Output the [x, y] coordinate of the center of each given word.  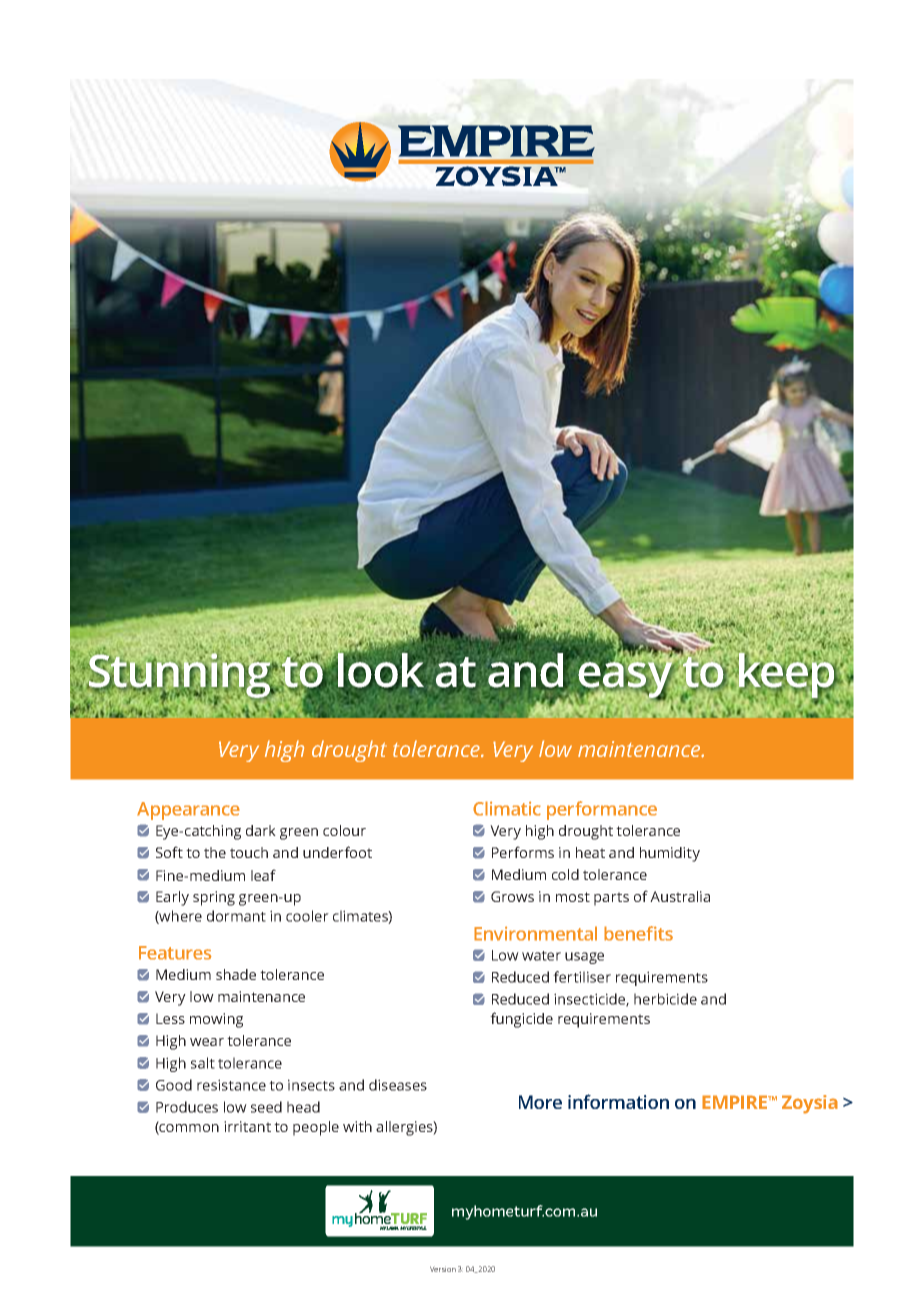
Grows [512, 896]
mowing [216, 1020]
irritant [247, 1126]
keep [787, 675]
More [540, 1102]
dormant [236, 916]
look [380, 670]
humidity [670, 854]
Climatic [507, 808]
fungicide [521, 1020]
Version [443, 1269]
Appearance [188, 811]
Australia [680, 896]
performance [602, 810]
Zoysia [810, 1104]
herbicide [665, 999]
